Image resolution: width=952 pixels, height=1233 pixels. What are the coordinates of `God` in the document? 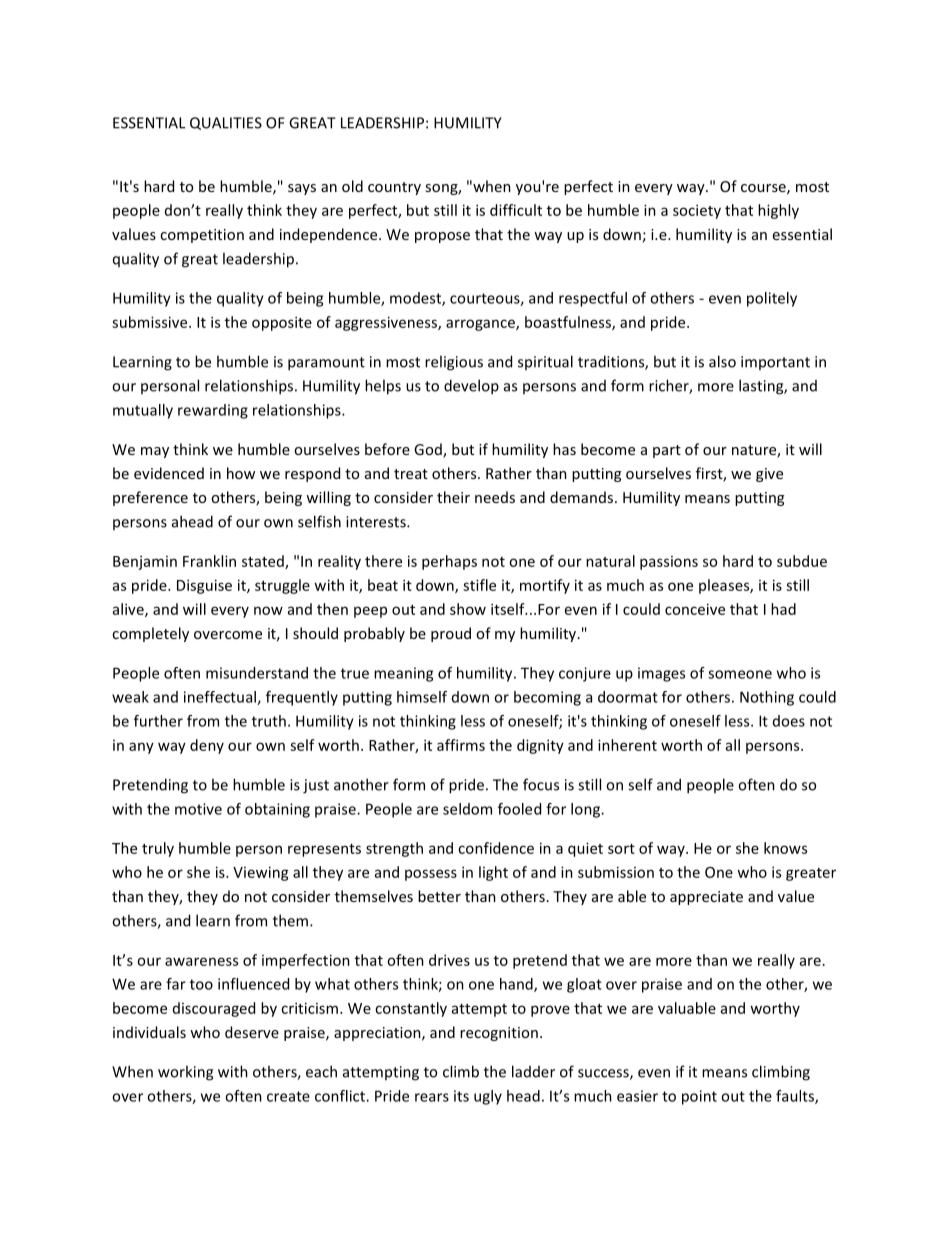 It's located at (429, 450).
